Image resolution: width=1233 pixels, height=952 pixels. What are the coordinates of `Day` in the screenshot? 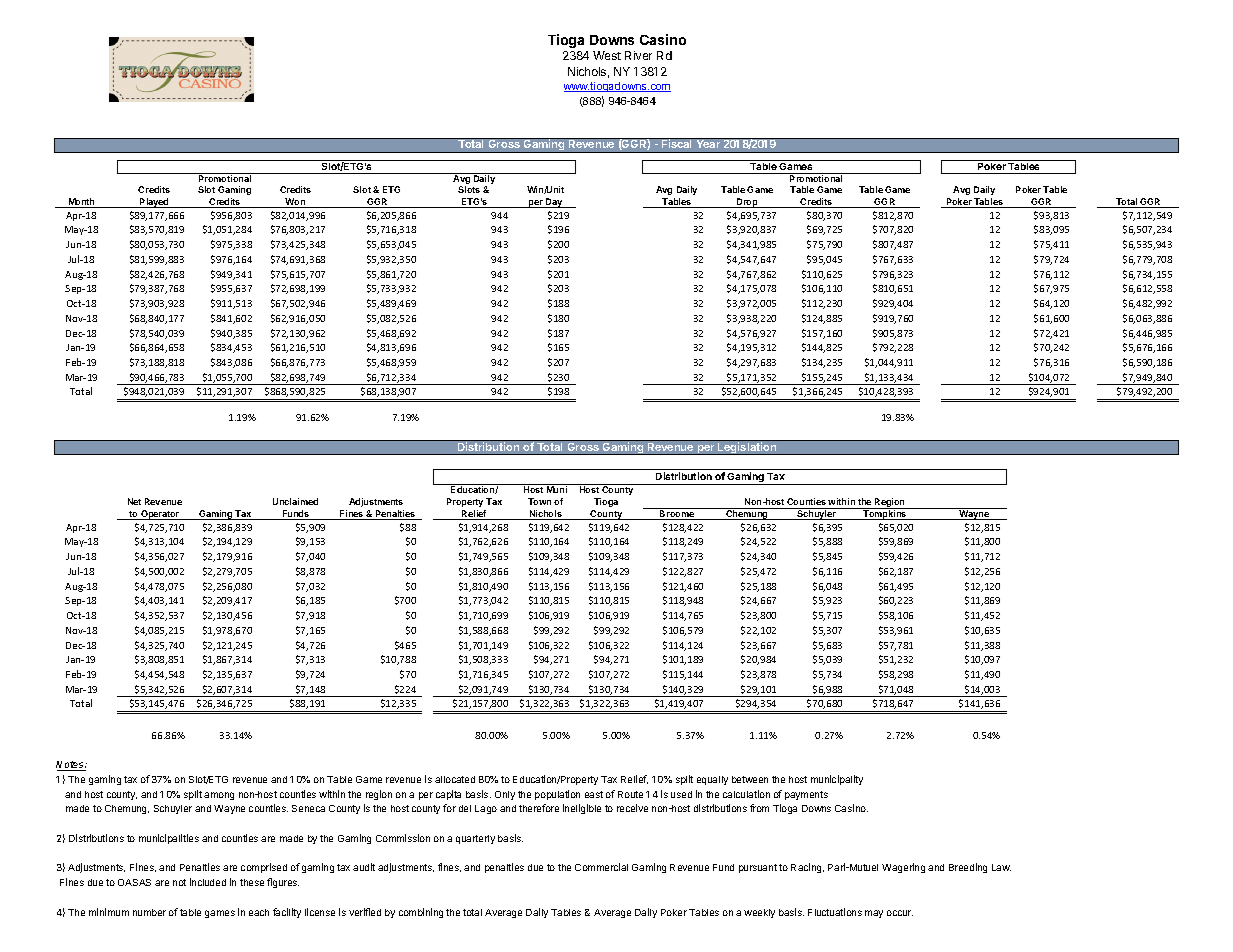 It's located at (554, 203).
